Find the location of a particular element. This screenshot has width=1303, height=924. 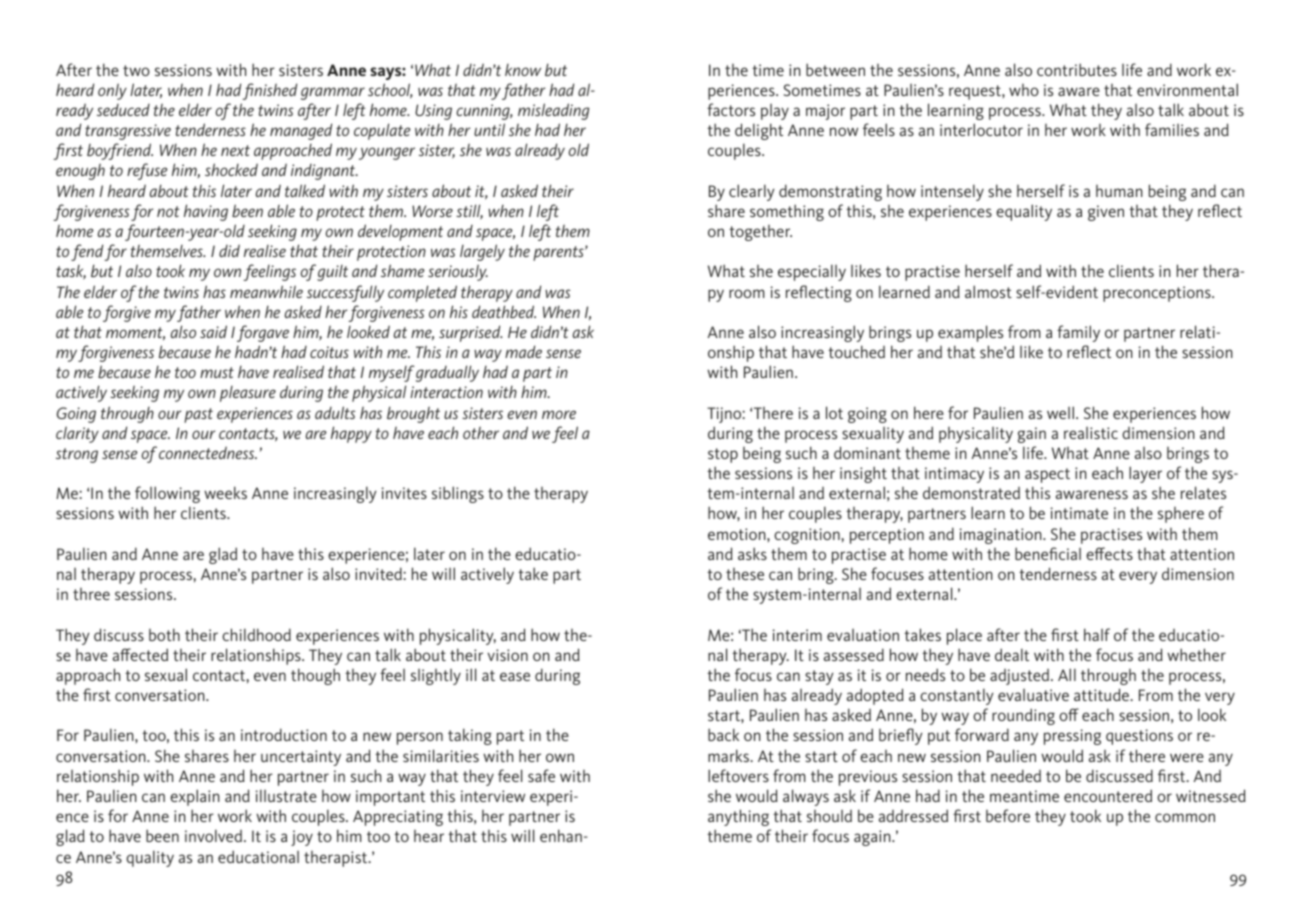

beneficial is located at coordinates (1048, 553).
